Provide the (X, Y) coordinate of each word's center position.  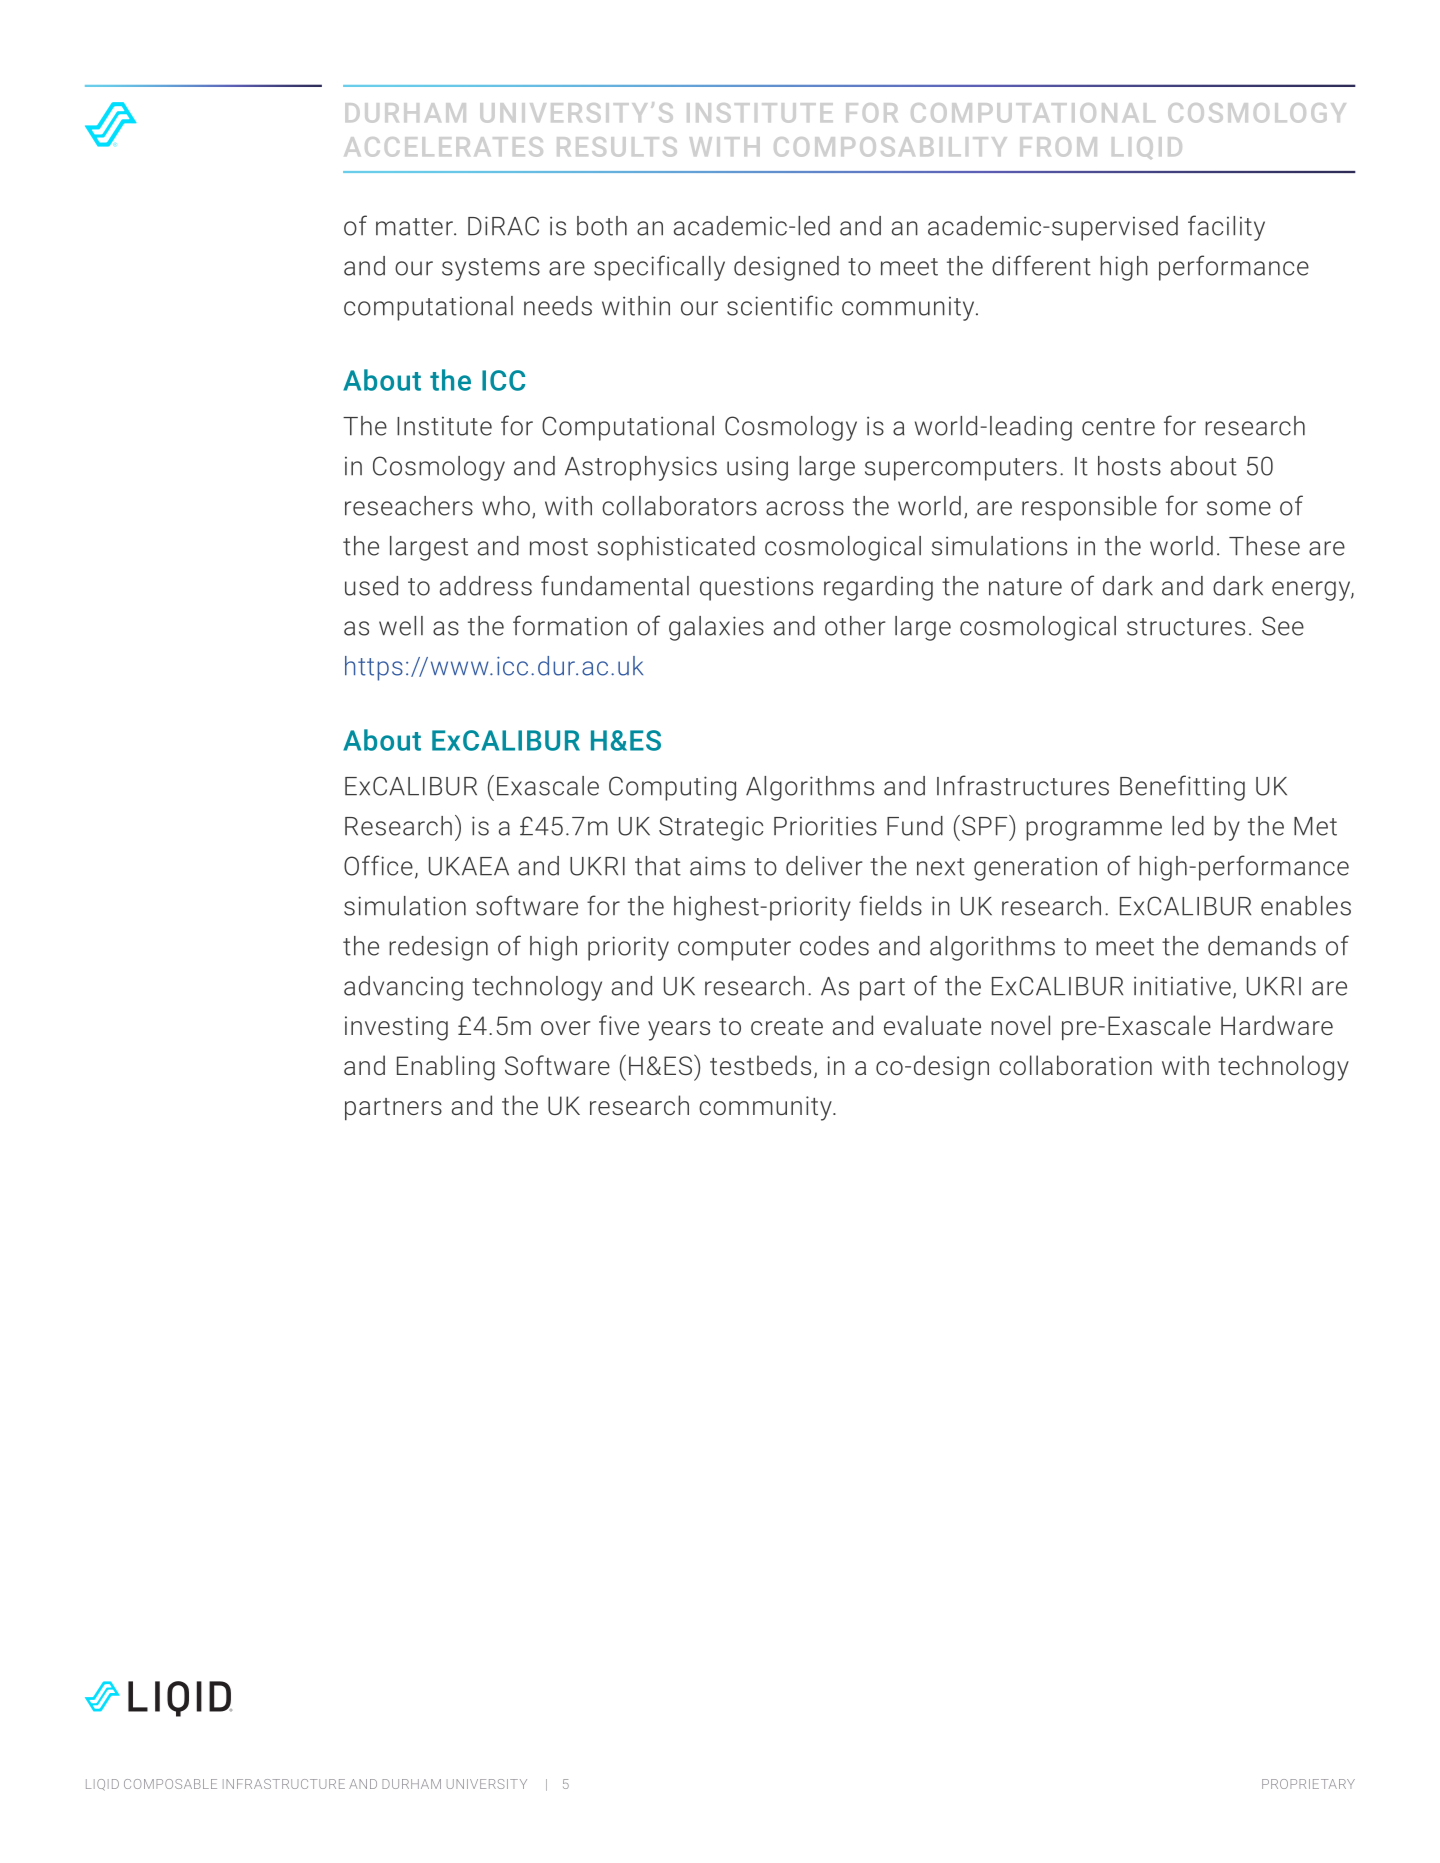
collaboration (1075, 1065)
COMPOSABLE (170, 1784)
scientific (779, 305)
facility (1226, 228)
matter (415, 227)
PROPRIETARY (1308, 1784)
